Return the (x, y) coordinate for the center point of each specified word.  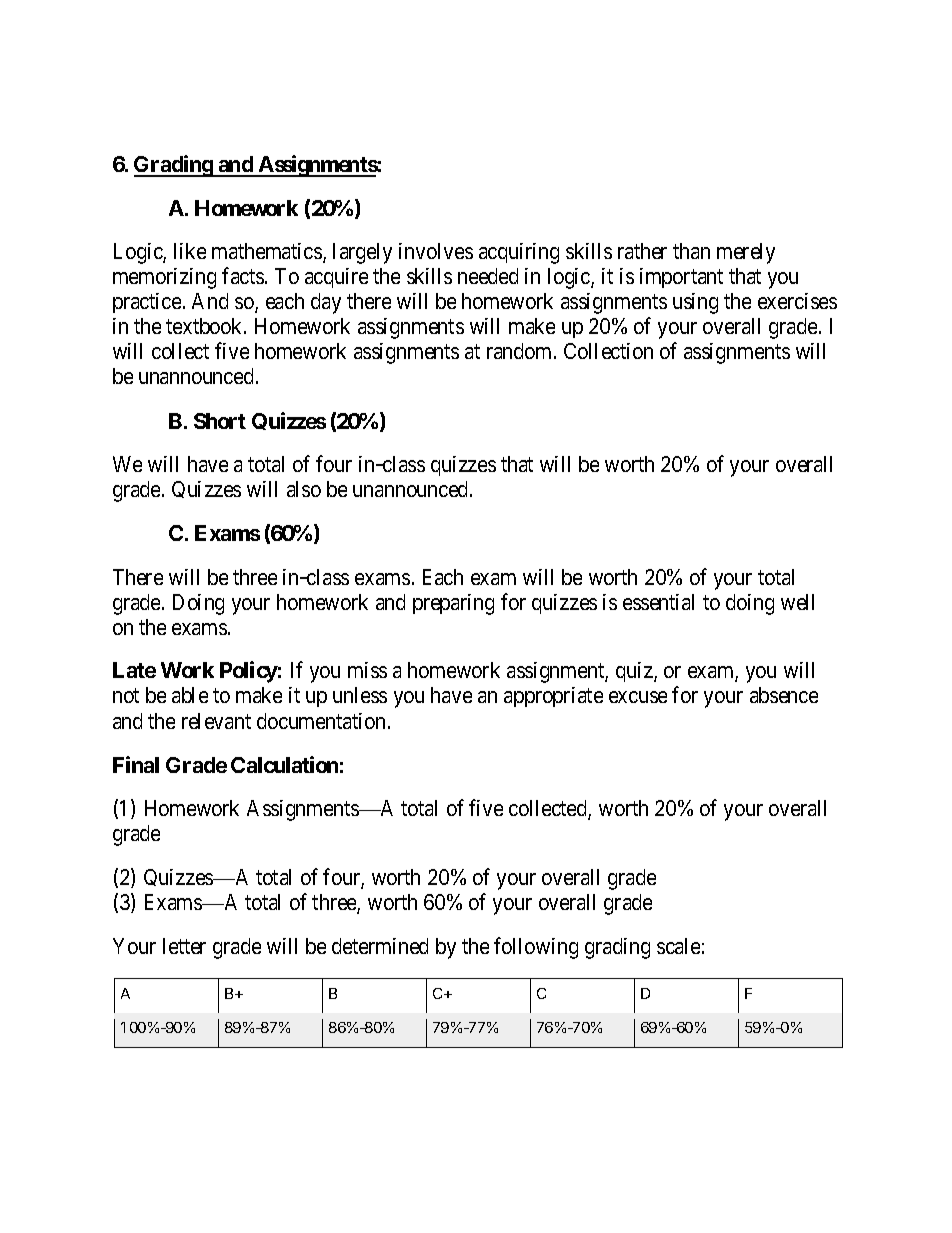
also (304, 489)
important (681, 278)
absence (784, 695)
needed (488, 276)
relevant (216, 721)
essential (658, 602)
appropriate (553, 697)
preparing (453, 604)
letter (184, 946)
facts (243, 275)
